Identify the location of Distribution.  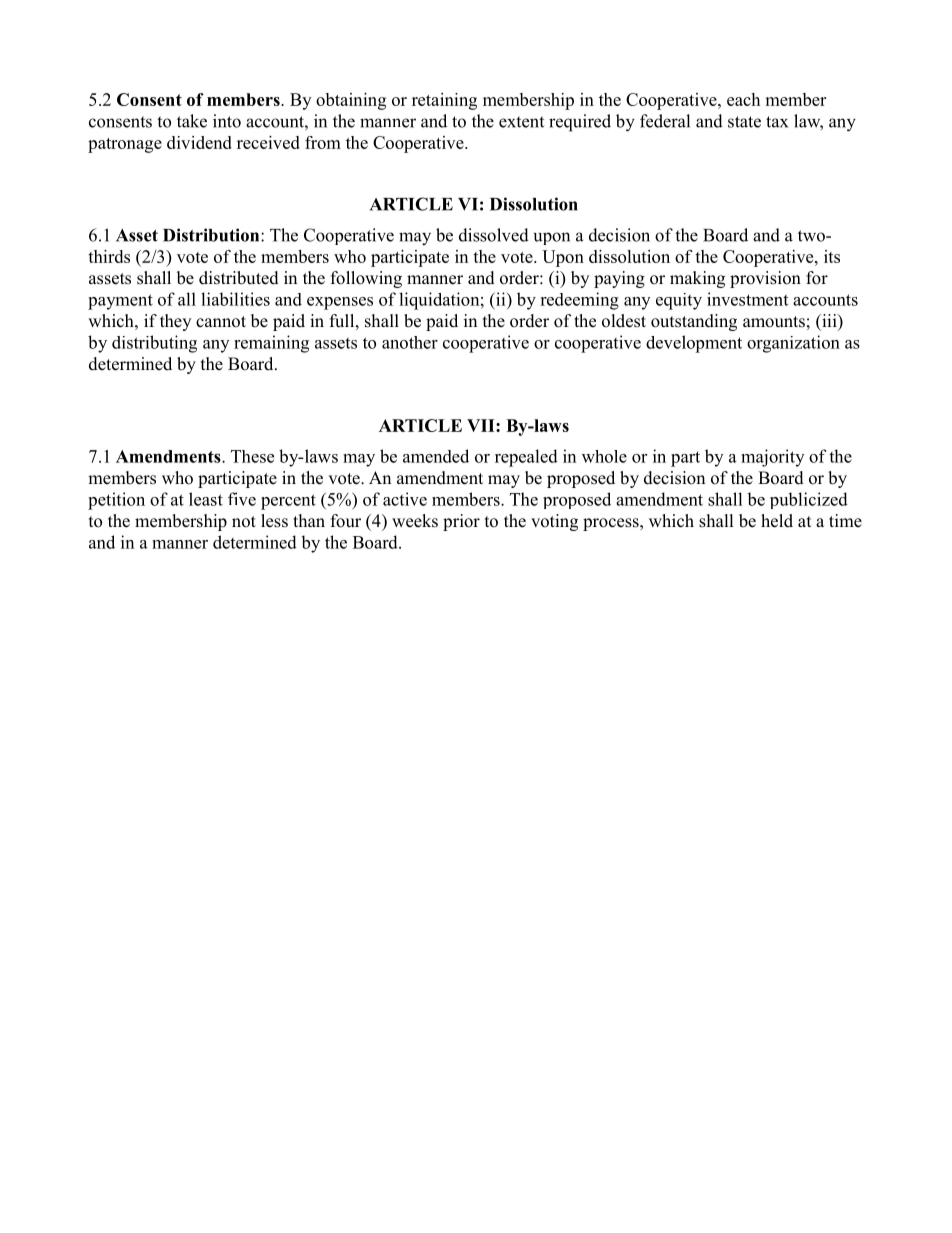
(212, 235).
